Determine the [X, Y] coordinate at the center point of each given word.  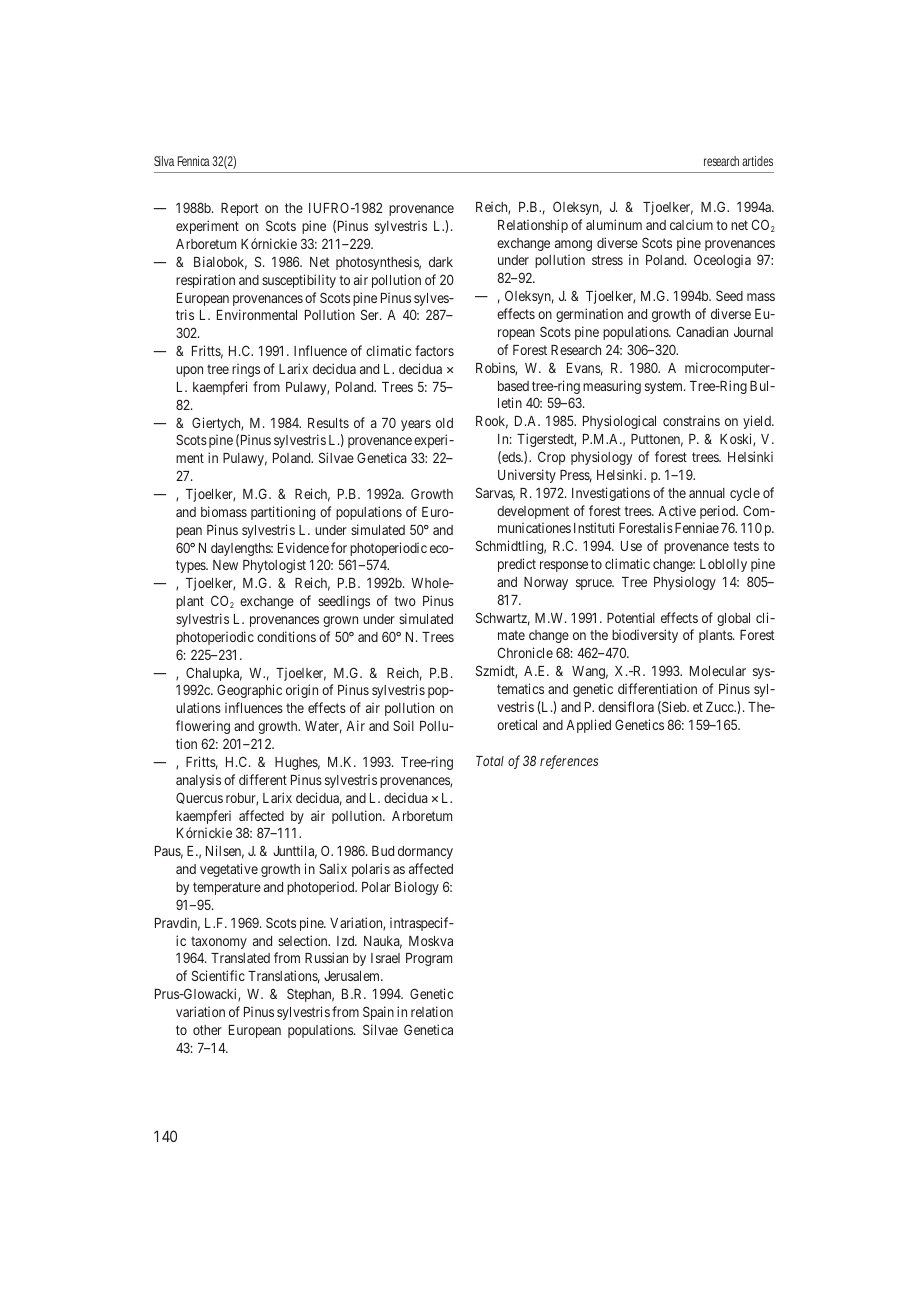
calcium [691, 224]
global [733, 619]
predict [517, 565]
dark [441, 262]
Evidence [303, 547]
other [207, 1030]
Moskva [431, 941]
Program [429, 959]
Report [239, 209]
